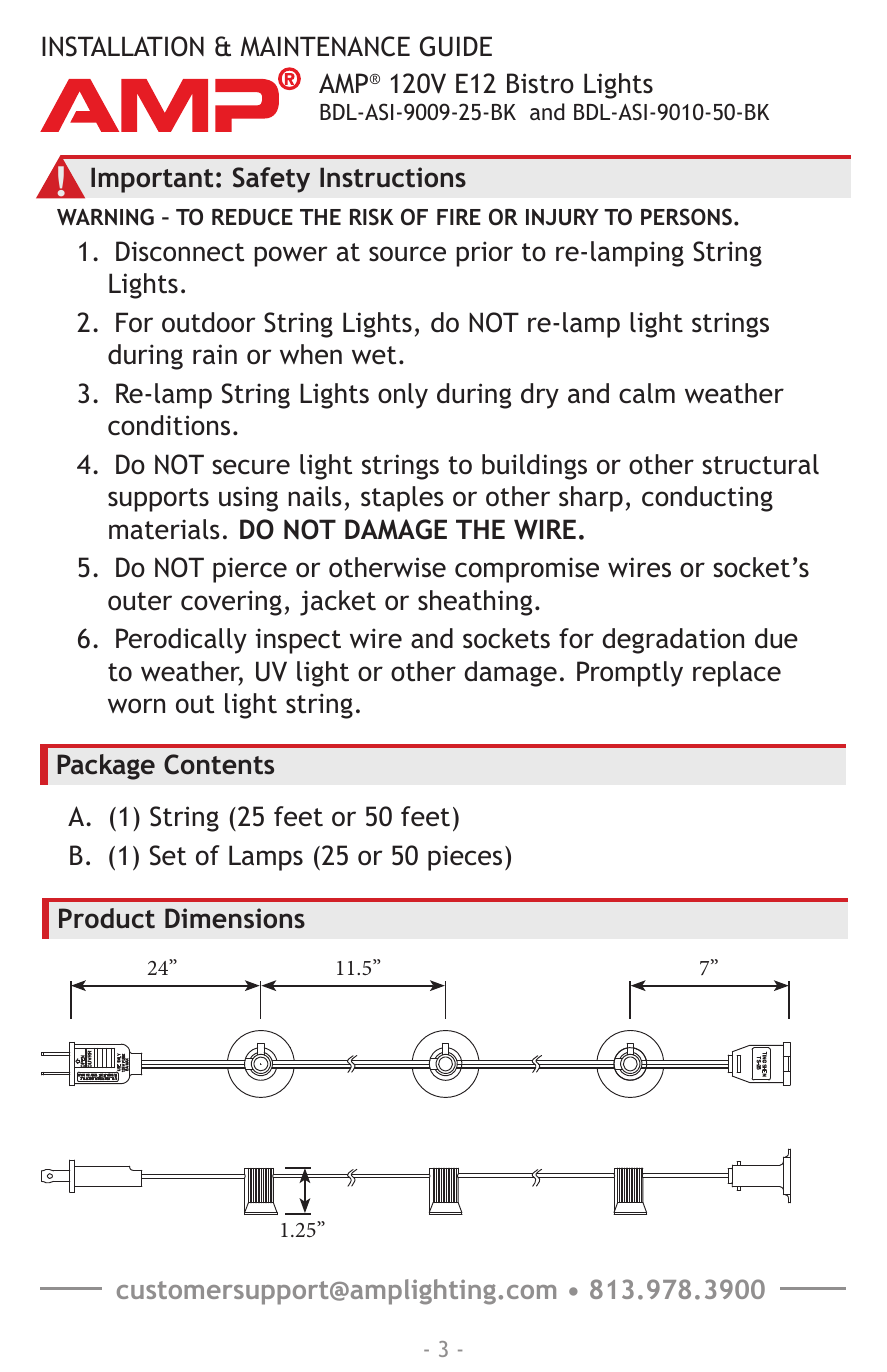  Describe the element at coordinates (475, 603) in the image. I see `sheathing` at that location.
